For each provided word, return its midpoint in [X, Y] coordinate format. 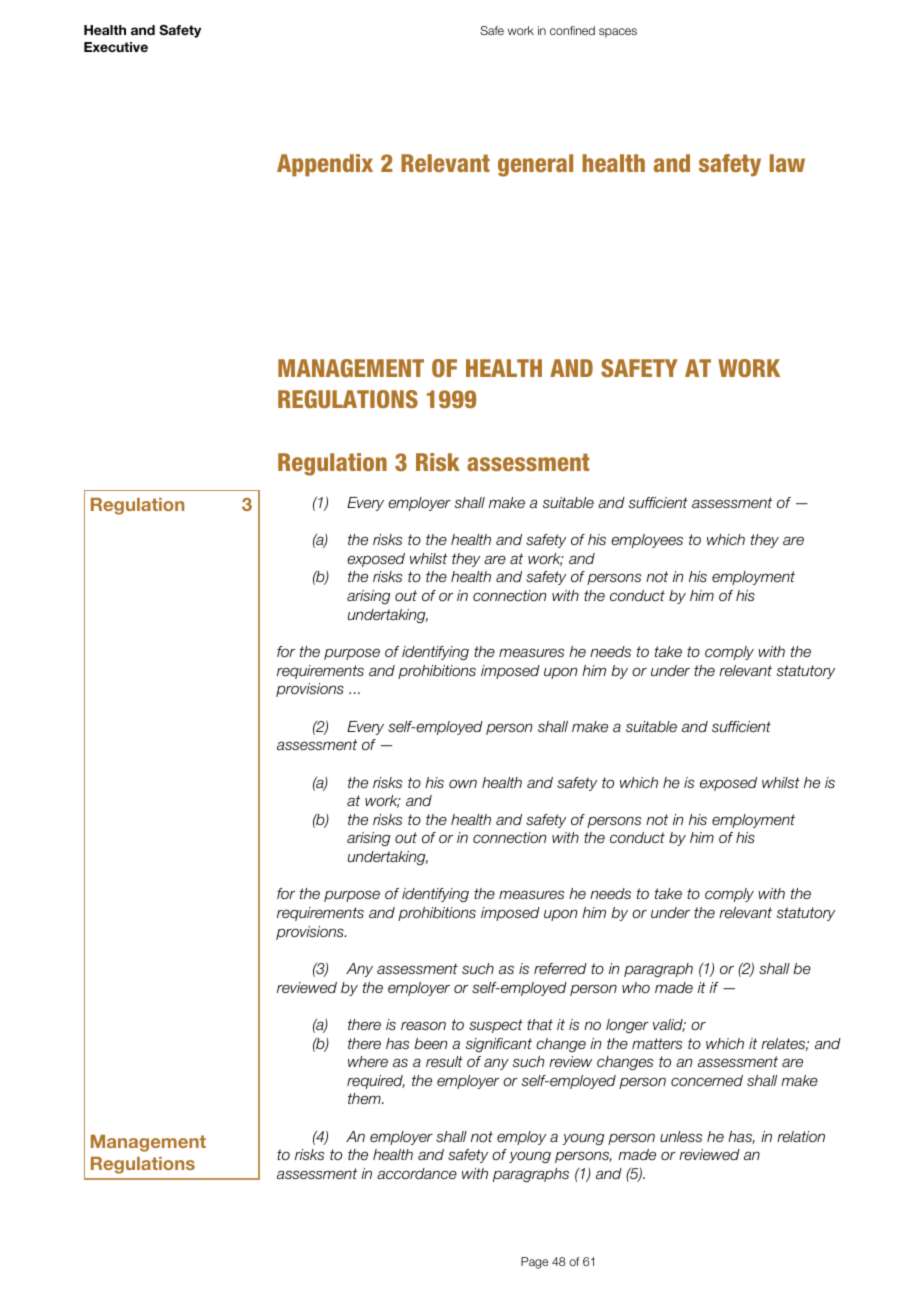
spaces [618, 32]
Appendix [325, 165]
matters [657, 1043]
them [365, 1098]
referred [560, 968]
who [636, 987]
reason [423, 1025]
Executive [116, 47]
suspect [496, 1026]
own [463, 783]
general [535, 165]
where [368, 1061]
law [787, 163]
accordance [417, 1173]
